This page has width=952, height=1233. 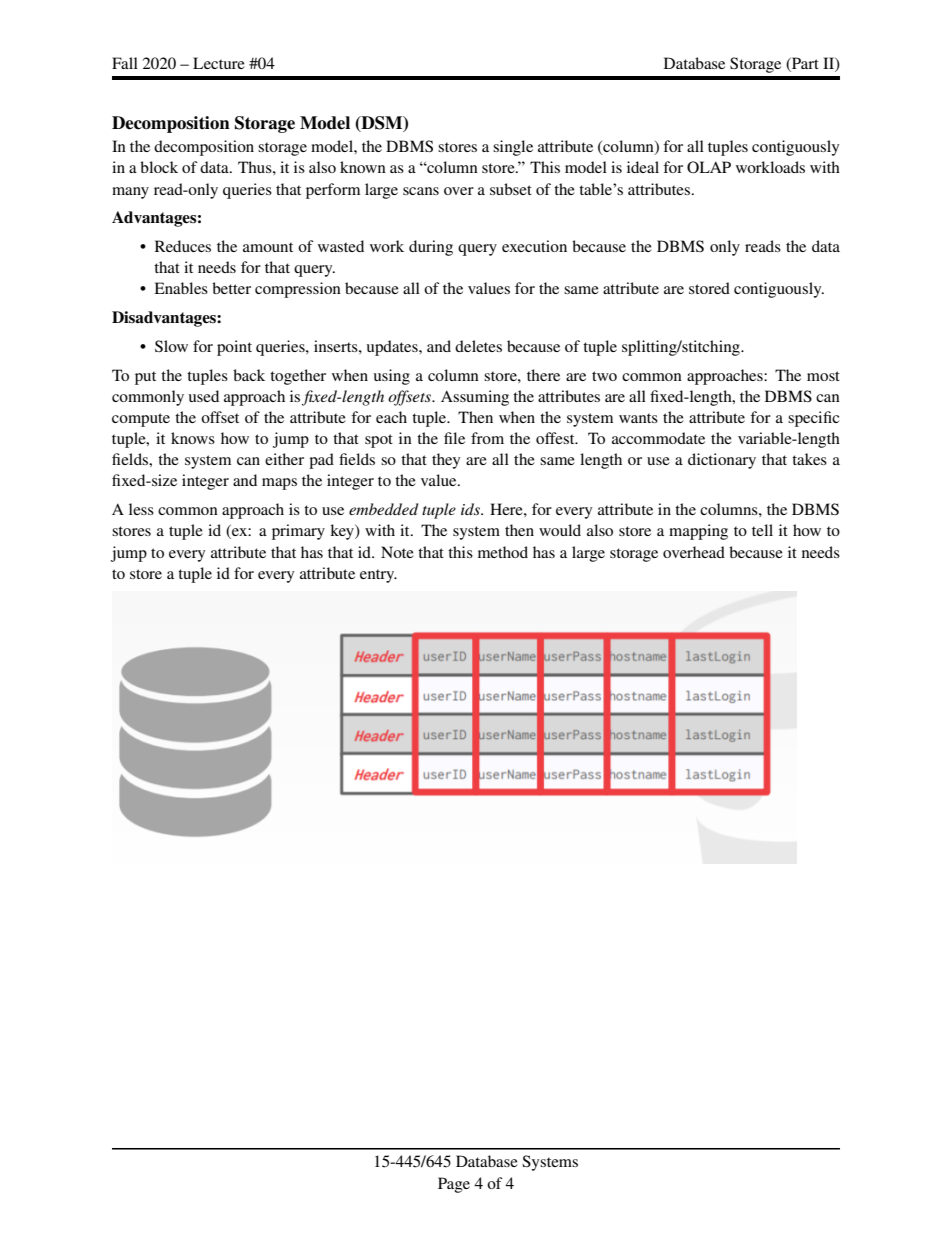 I want to click on dictionary, so click(x=722, y=461).
